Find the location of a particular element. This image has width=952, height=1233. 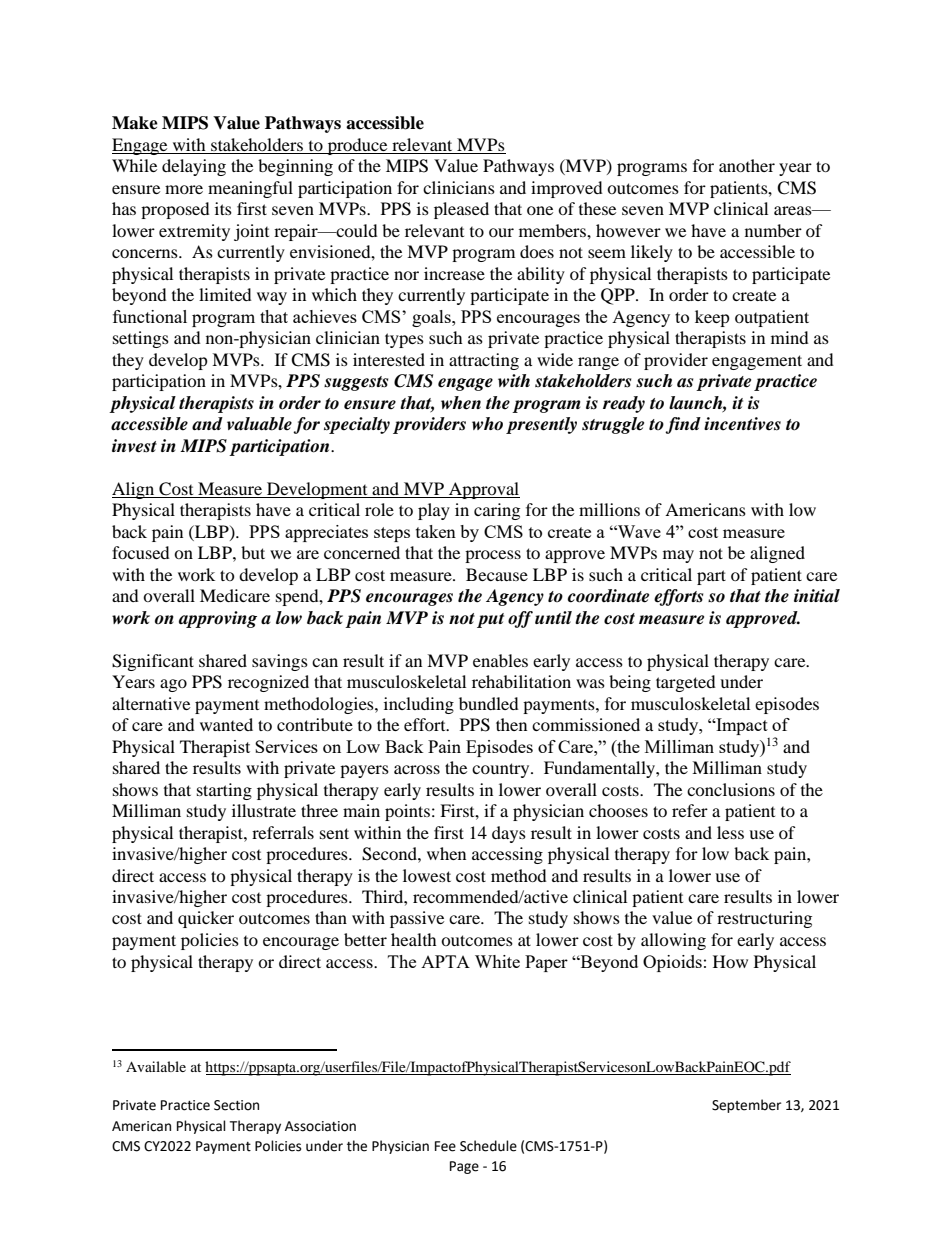

Approval is located at coordinates (483, 490).
